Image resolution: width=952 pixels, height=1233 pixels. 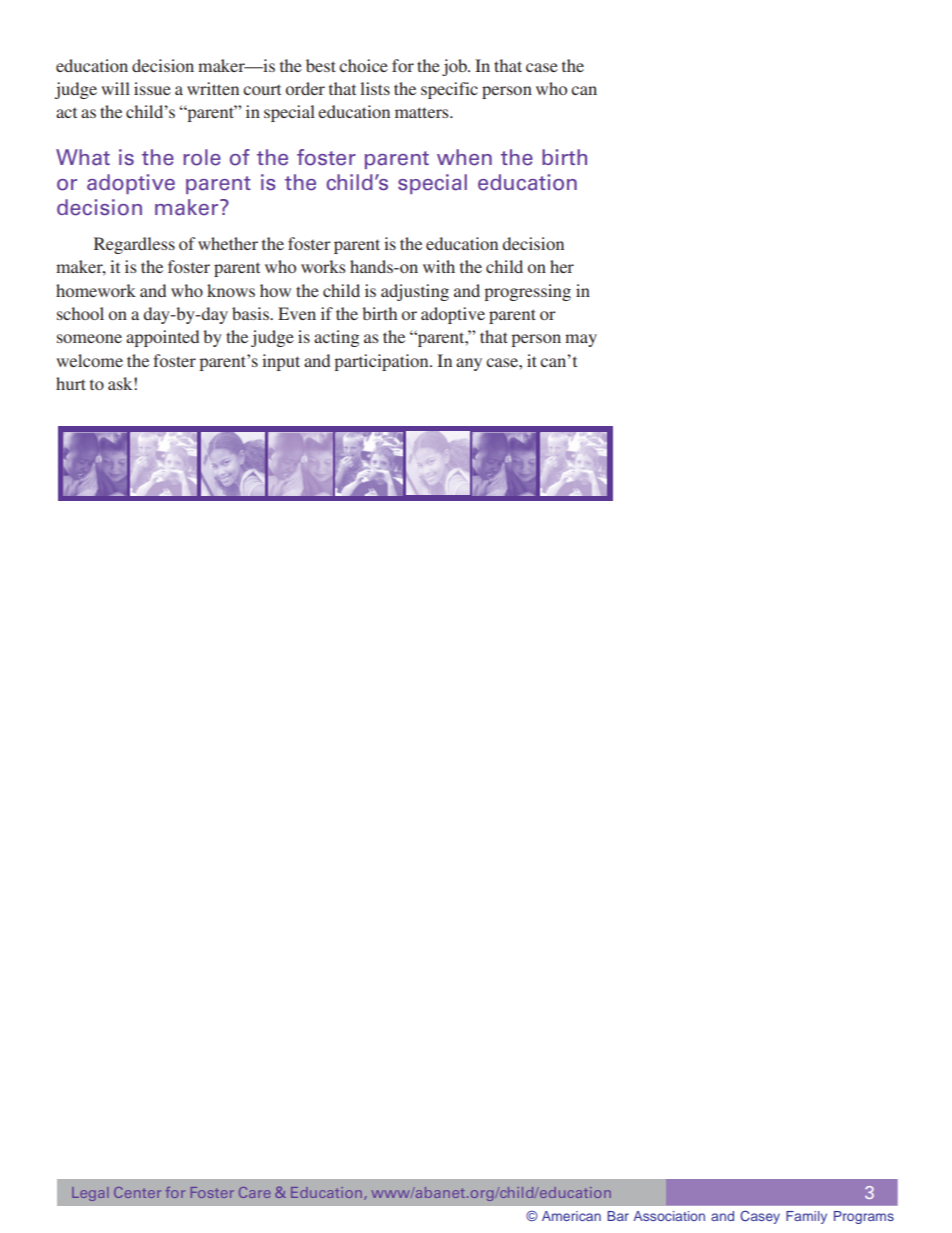 I want to click on any, so click(x=469, y=364).
